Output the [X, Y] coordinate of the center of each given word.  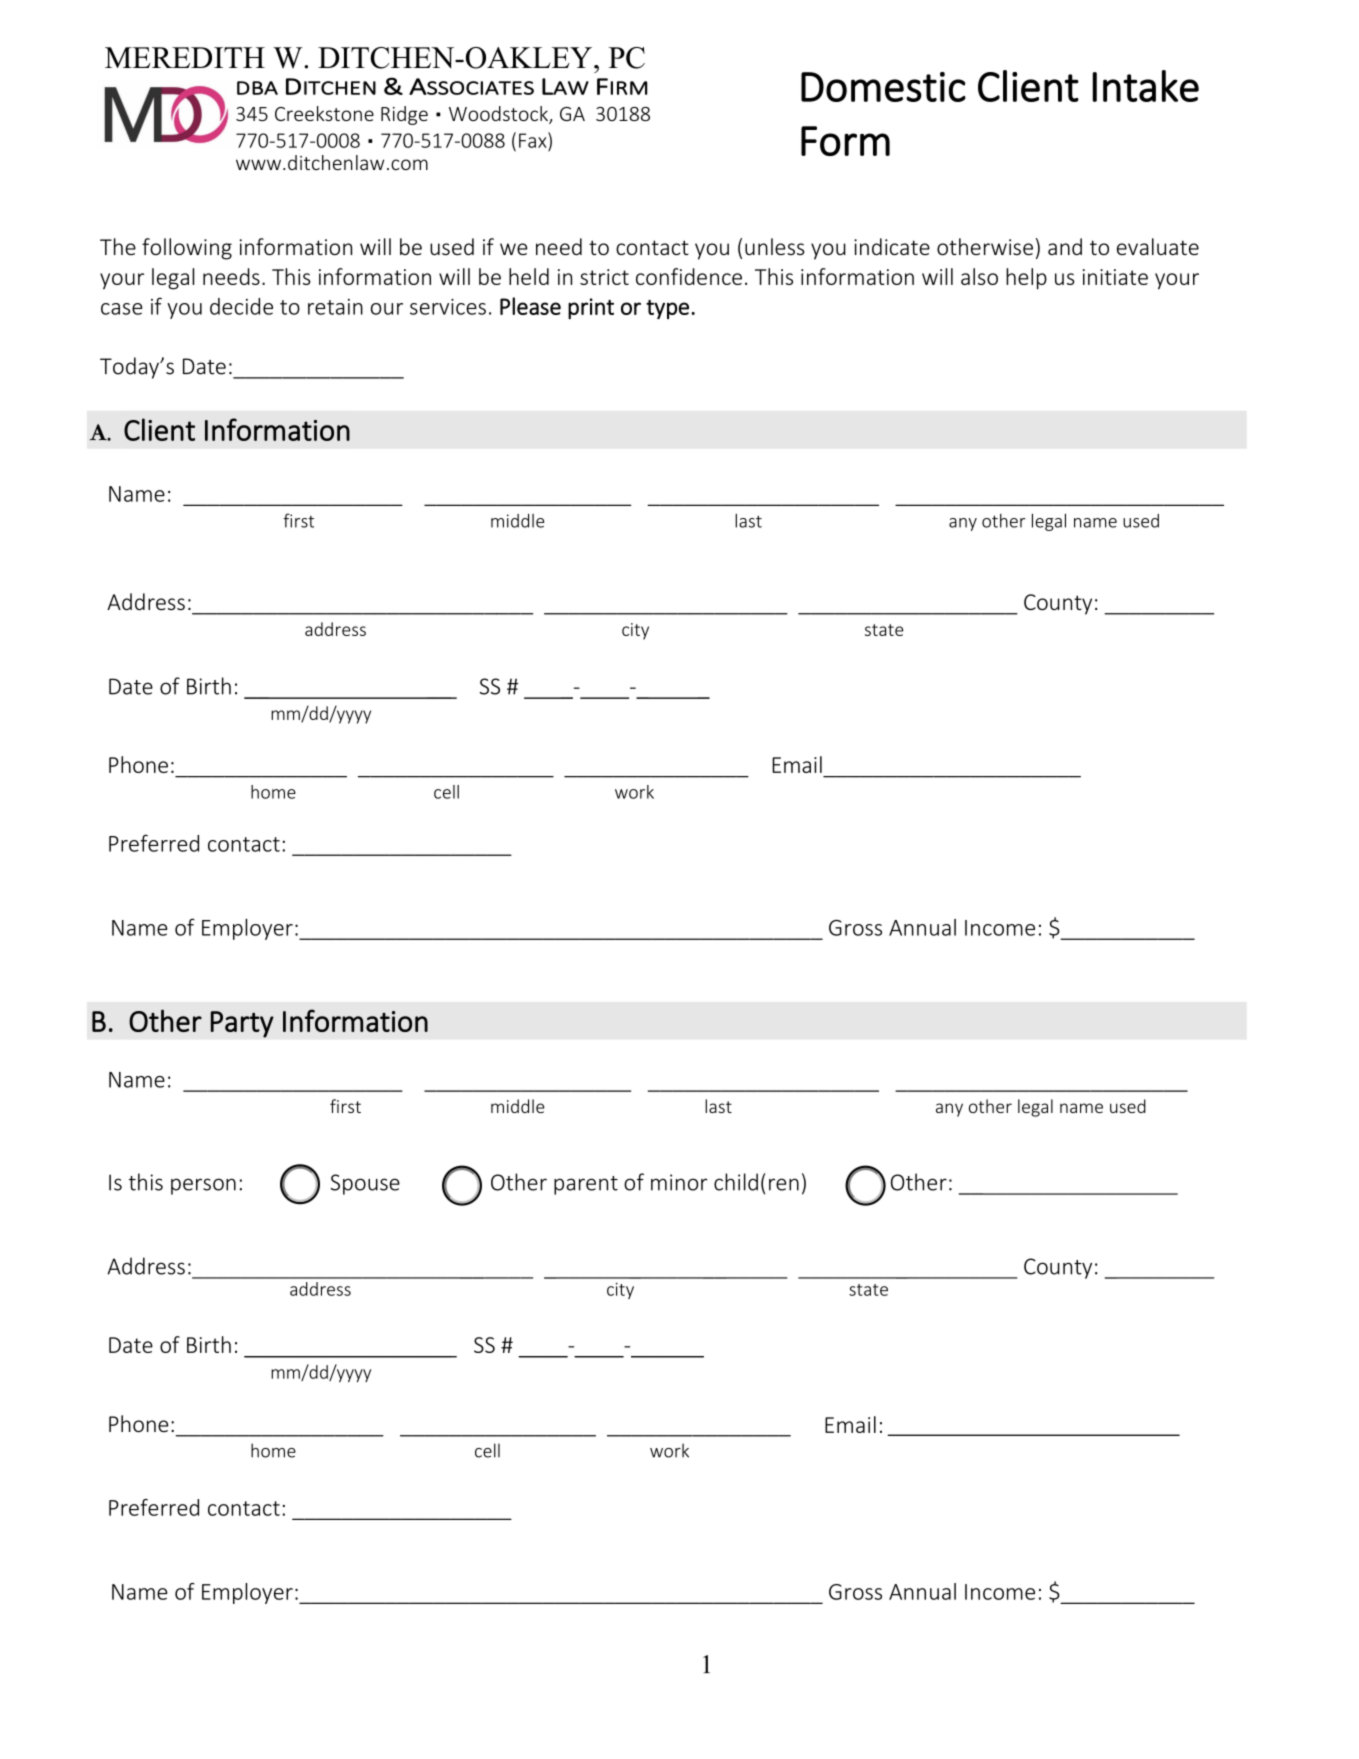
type [667, 309]
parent [586, 1185]
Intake [1145, 86]
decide [241, 306]
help [1026, 279]
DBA [257, 88]
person [203, 1186]
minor [679, 1182]
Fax [534, 140]
